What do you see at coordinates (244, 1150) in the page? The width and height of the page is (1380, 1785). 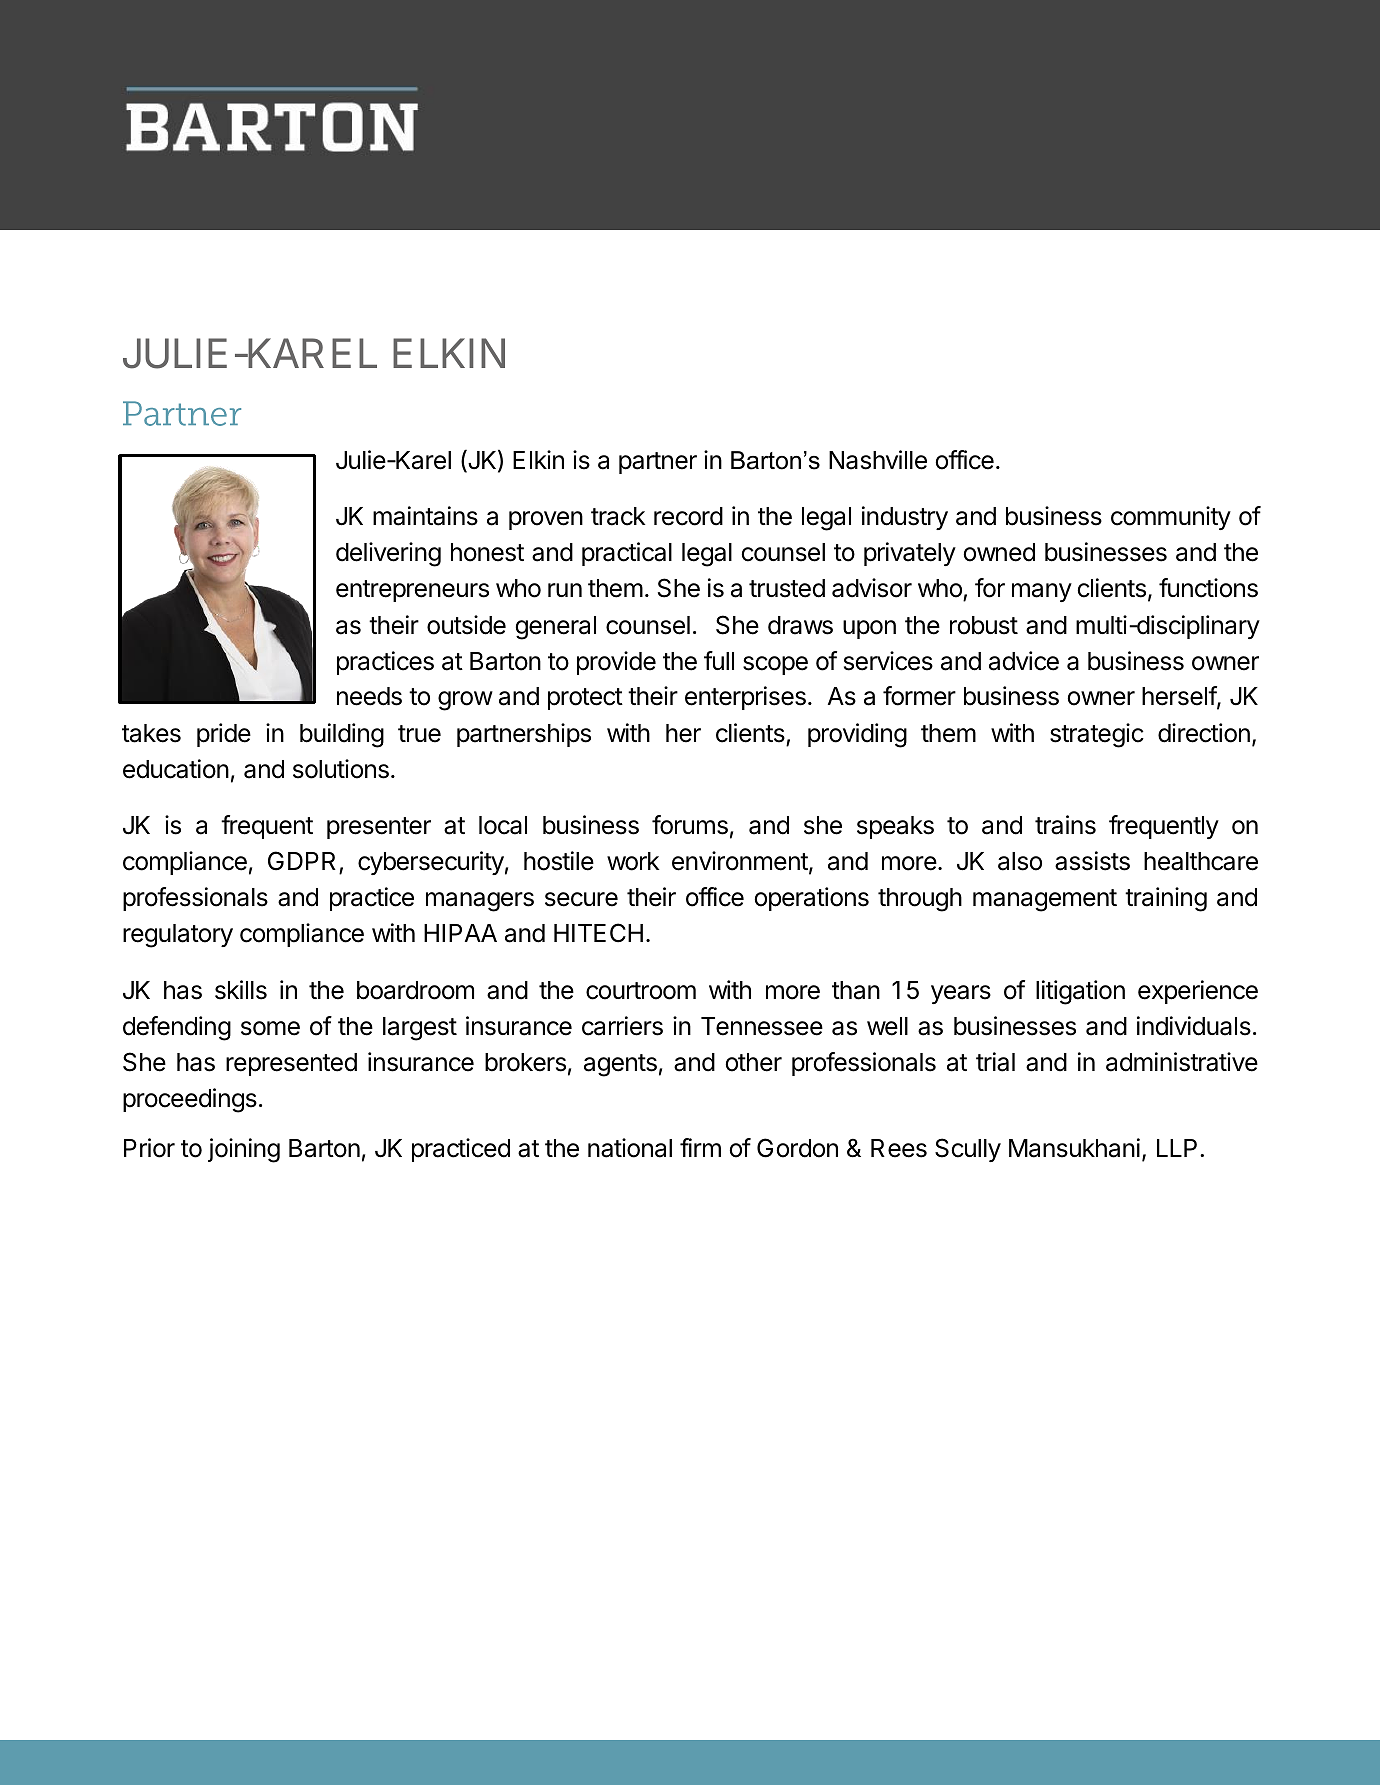 I see `joining` at bounding box center [244, 1150].
